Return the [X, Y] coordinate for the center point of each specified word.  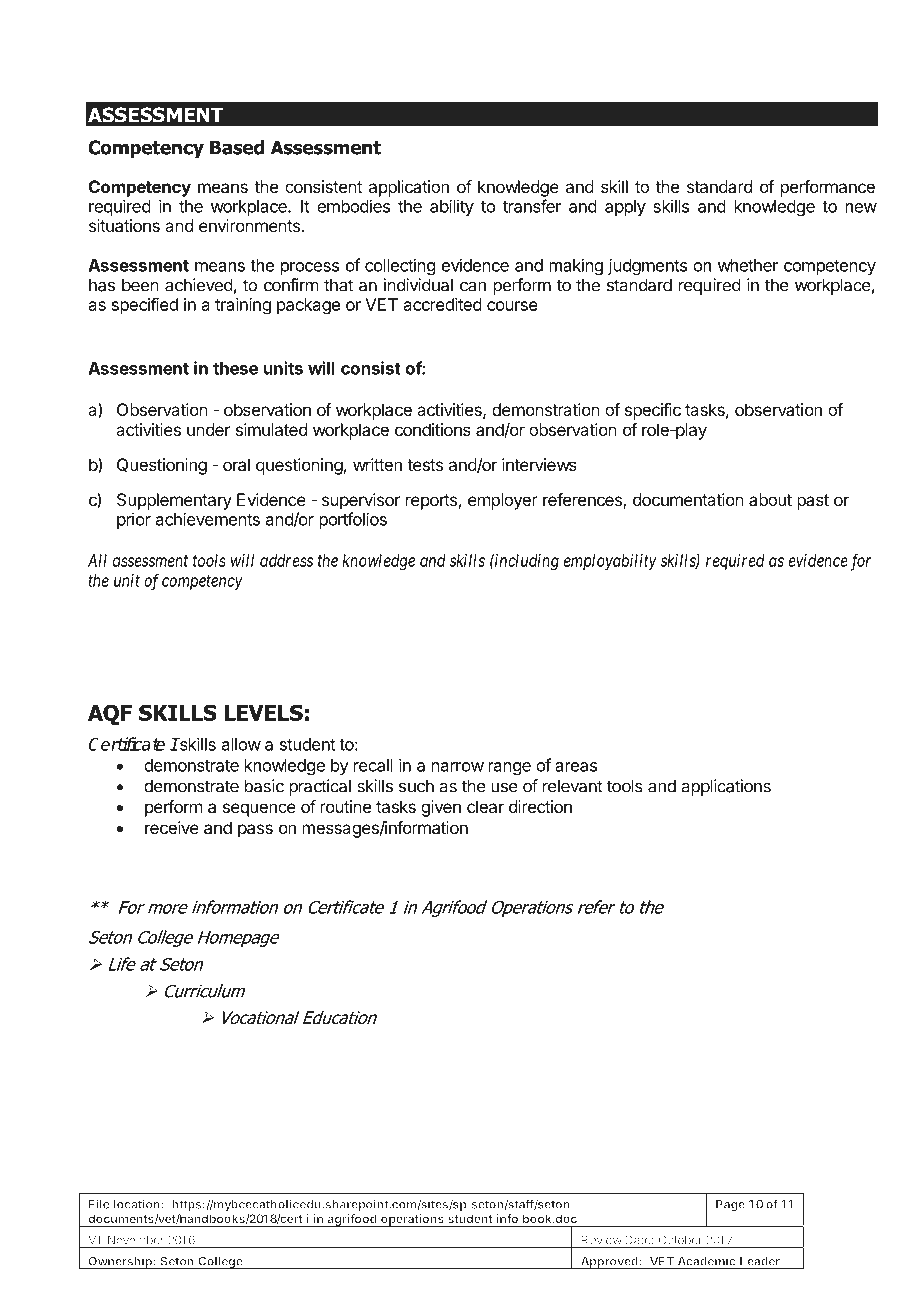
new [861, 208]
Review [602, 1240]
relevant [573, 786]
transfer [532, 206]
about [770, 499]
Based [237, 147]
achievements [208, 519]
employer [503, 501]
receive [172, 827]
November [136, 1240]
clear [485, 806]
